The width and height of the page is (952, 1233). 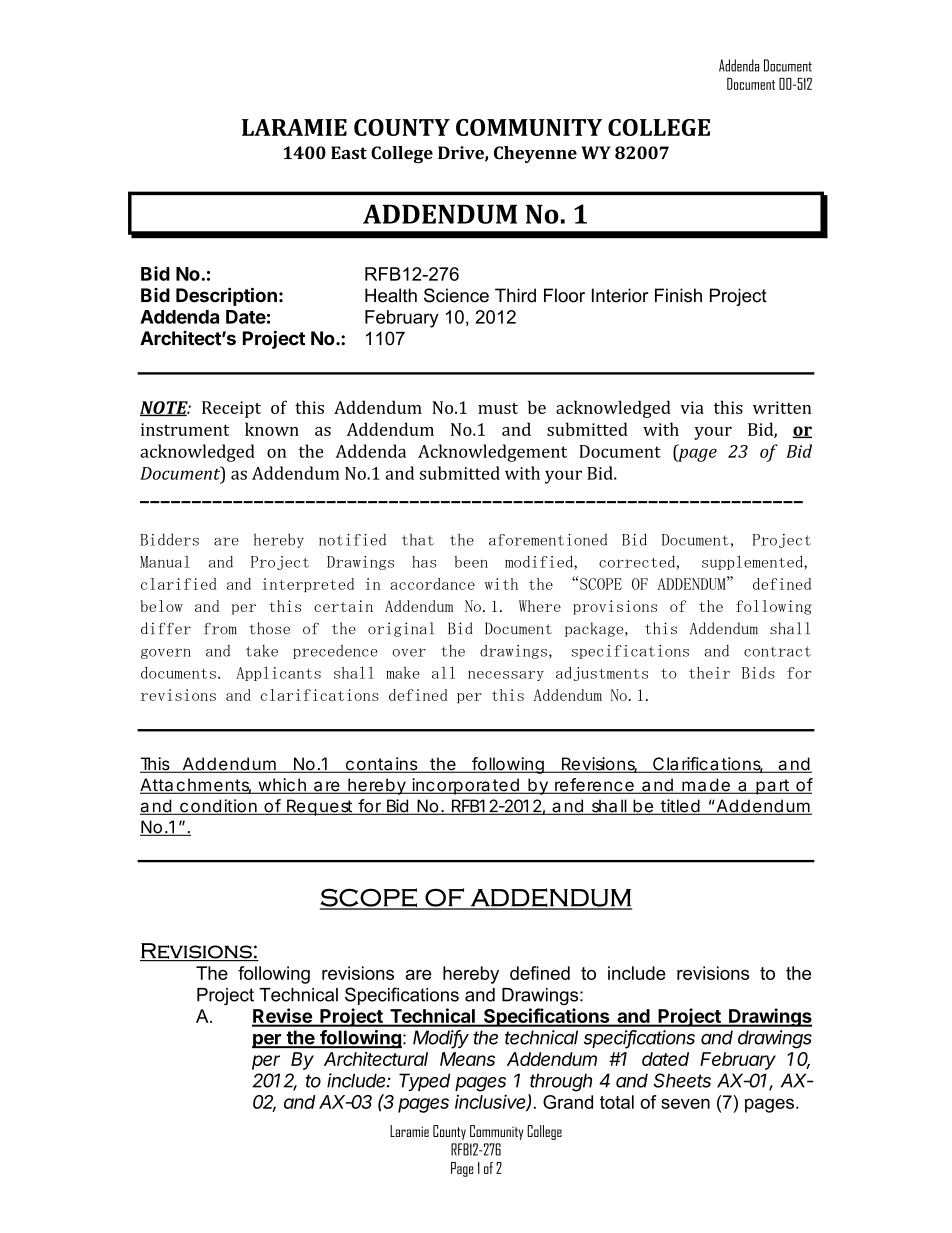 What do you see at coordinates (709, 673) in the page?
I see `their` at bounding box center [709, 673].
